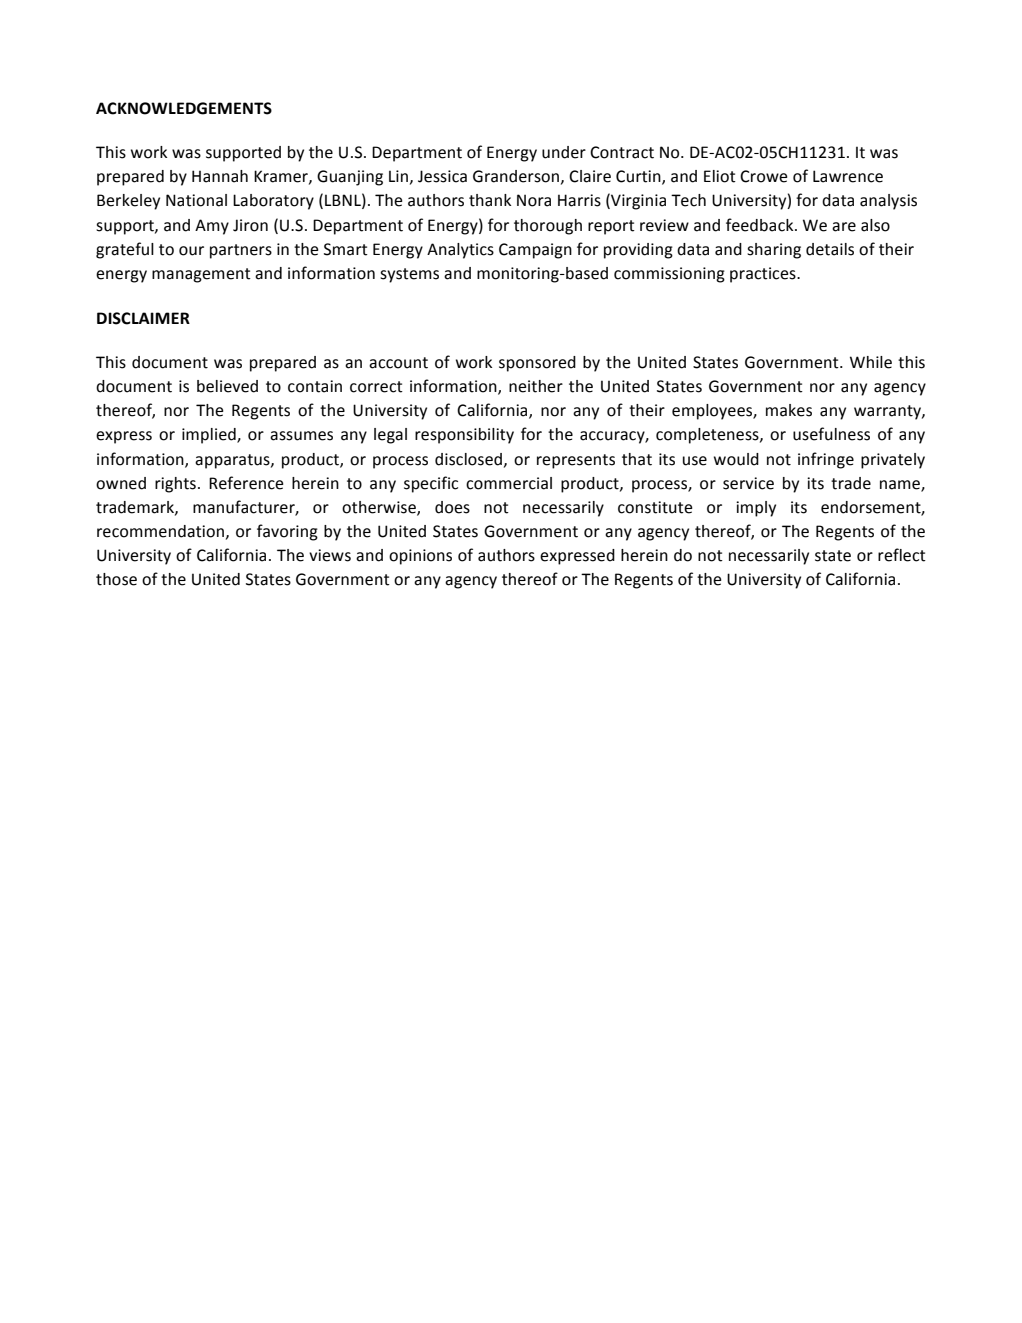 This document has height=1323, width=1022. Describe the element at coordinates (548, 227) in the document. I see `thorough` at that location.
